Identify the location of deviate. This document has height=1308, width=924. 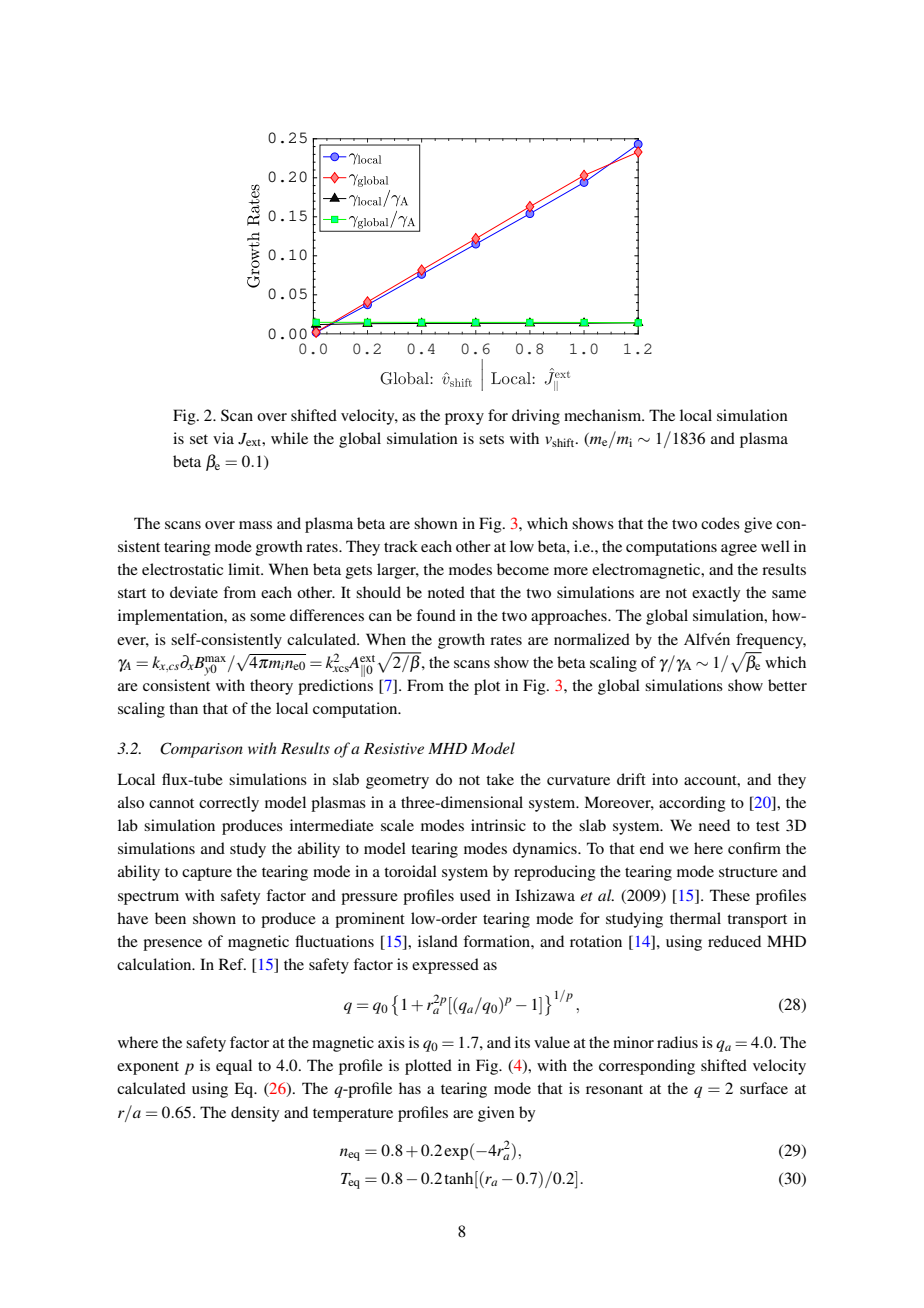
(194, 592).
